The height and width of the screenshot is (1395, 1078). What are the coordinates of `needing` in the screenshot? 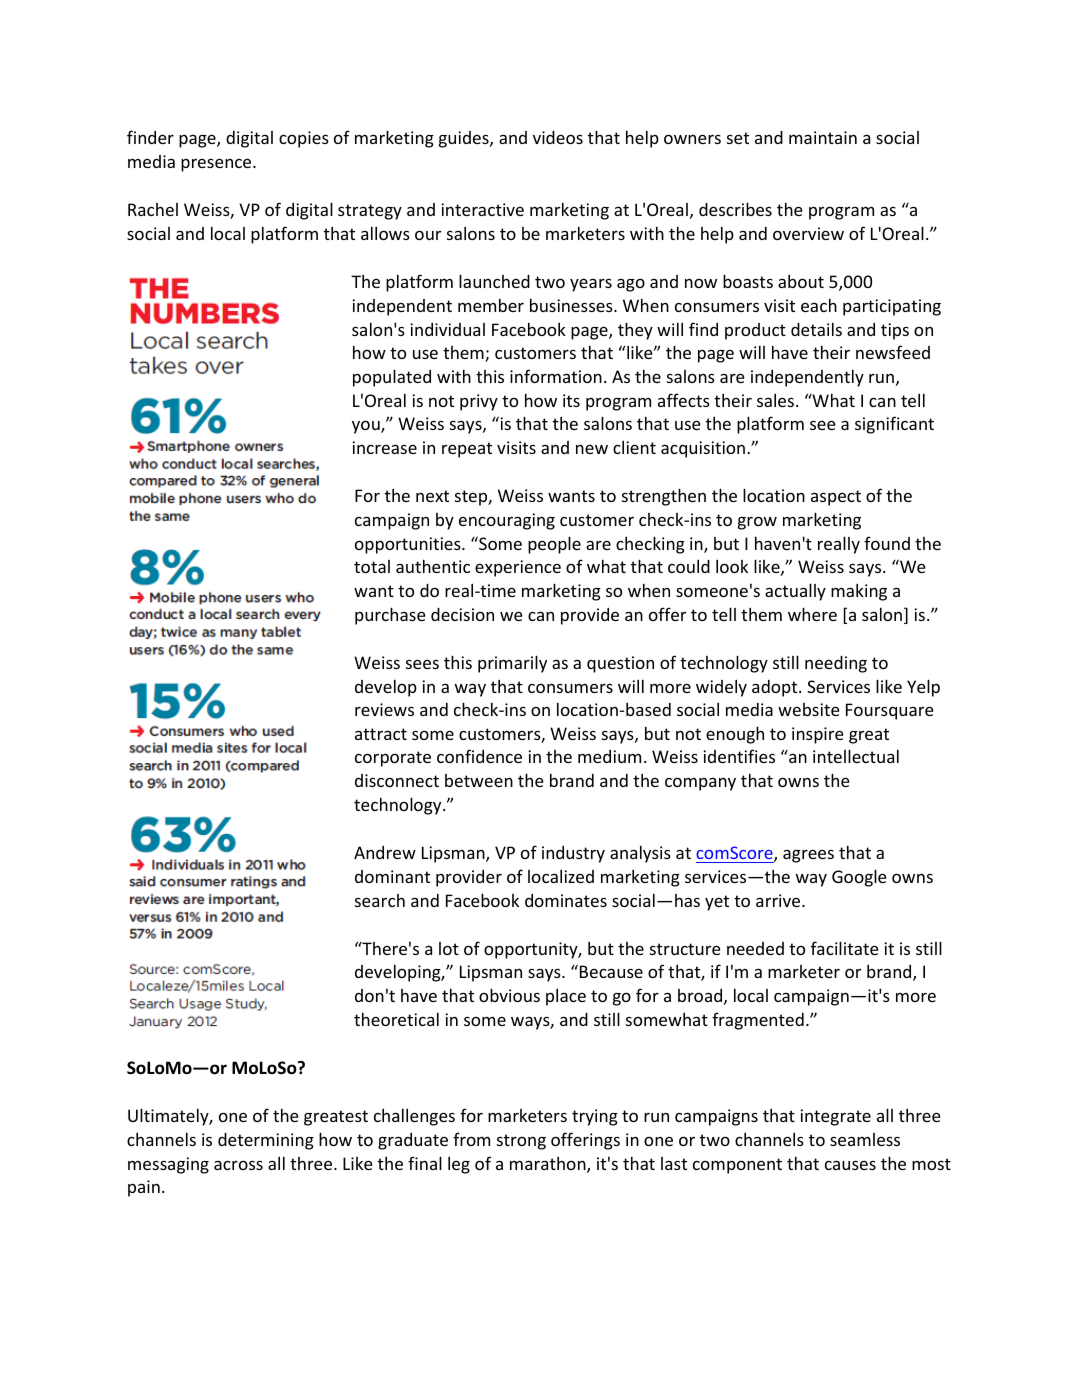 It's located at (836, 664).
